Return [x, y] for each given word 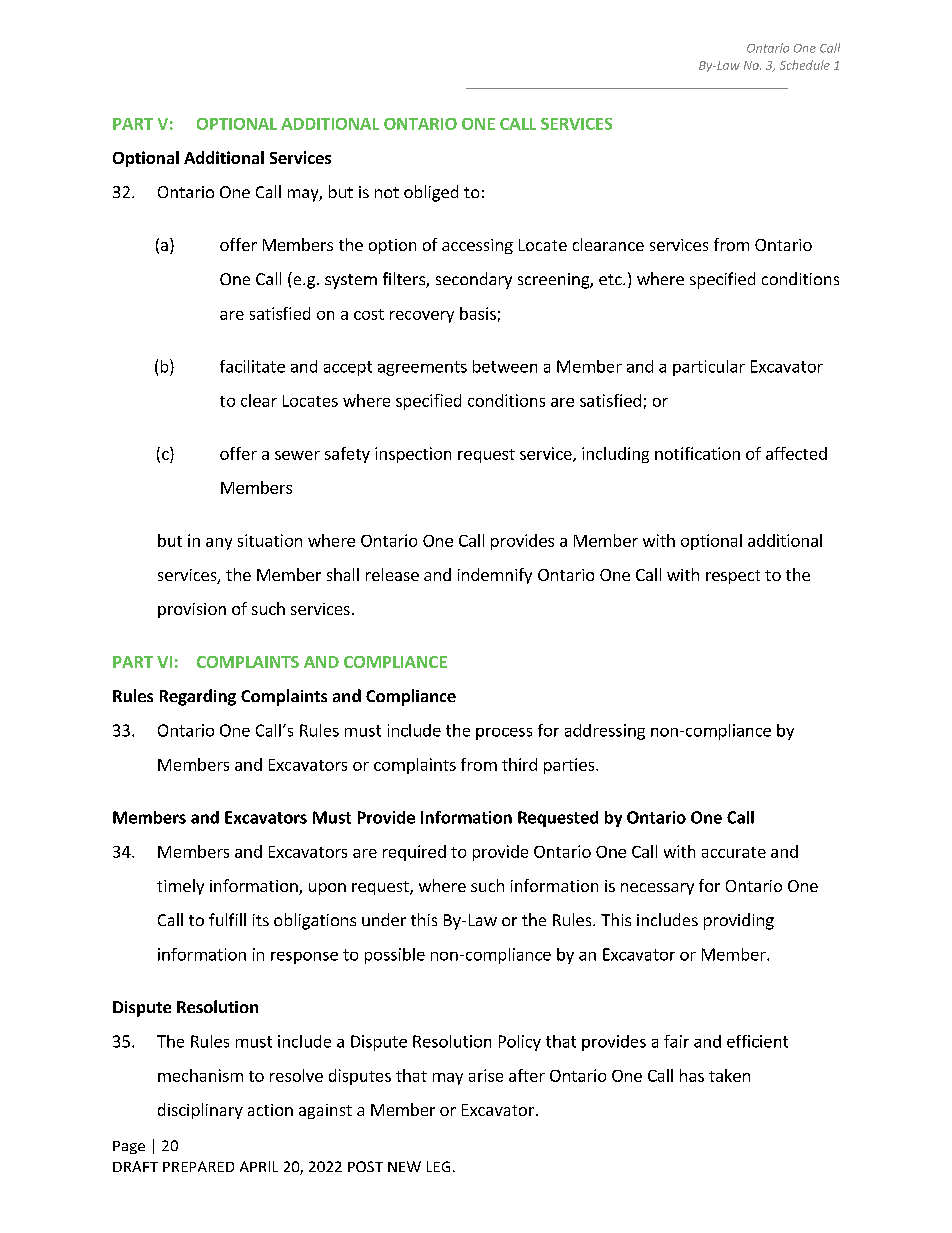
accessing [477, 246]
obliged [431, 193]
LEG [438, 1166]
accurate [734, 852]
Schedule [805, 65]
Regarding [198, 697]
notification [697, 453]
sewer [297, 455]
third [519, 764]
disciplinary [200, 1111]
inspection [413, 455]
